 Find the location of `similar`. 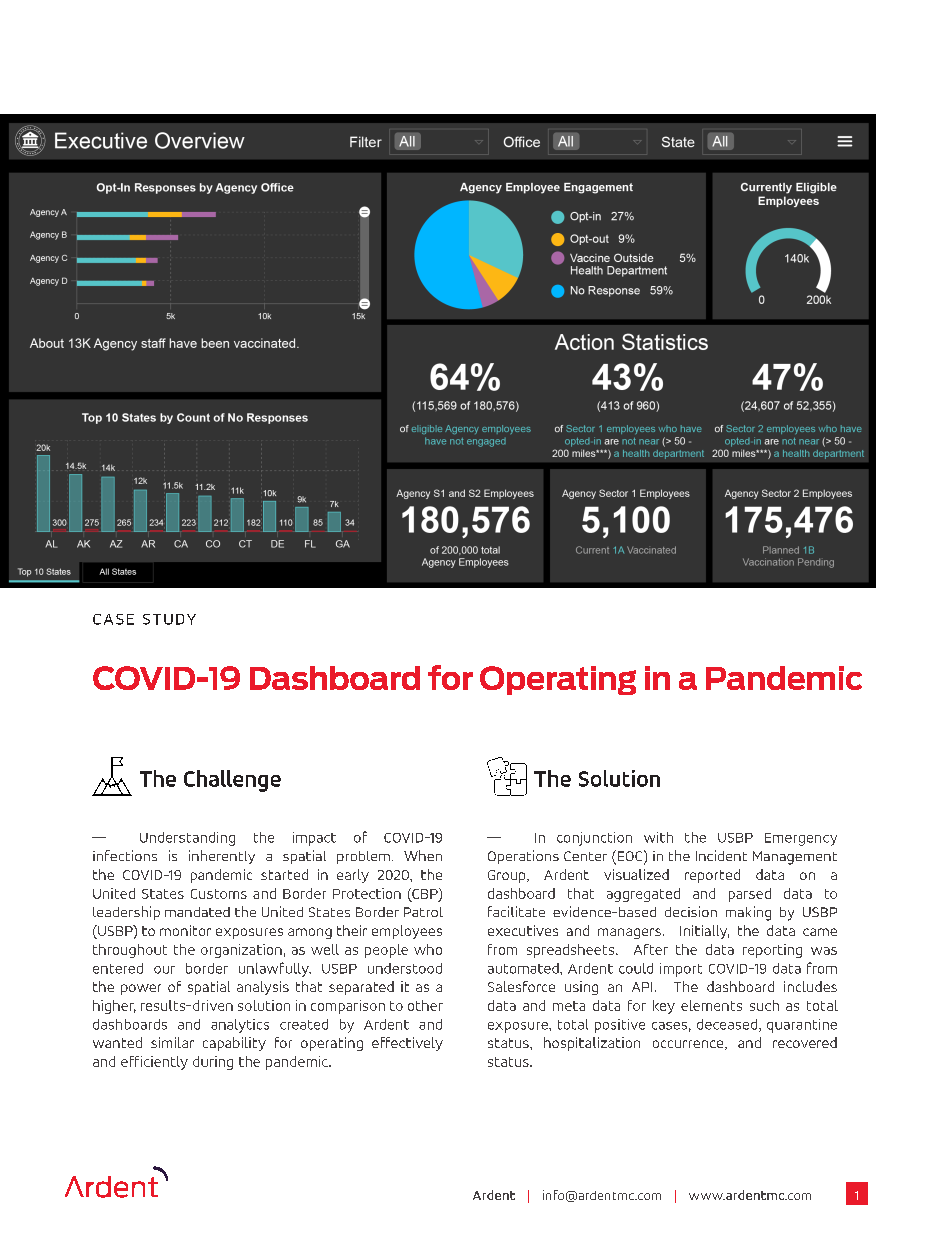

similar is located at coordinates (172, 1042).
